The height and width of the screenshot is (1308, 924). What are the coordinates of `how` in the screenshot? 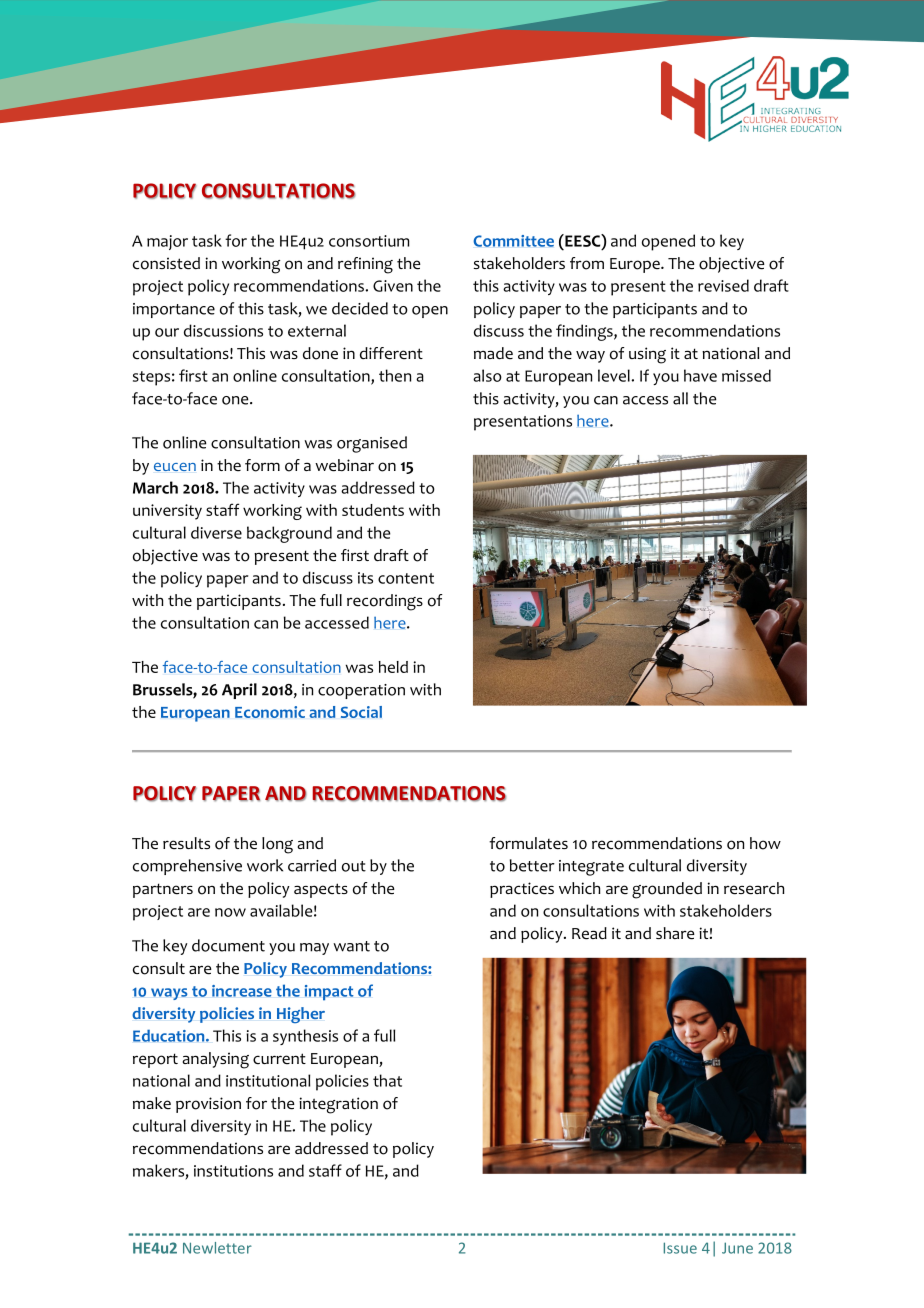 It's located at (765, 843).
